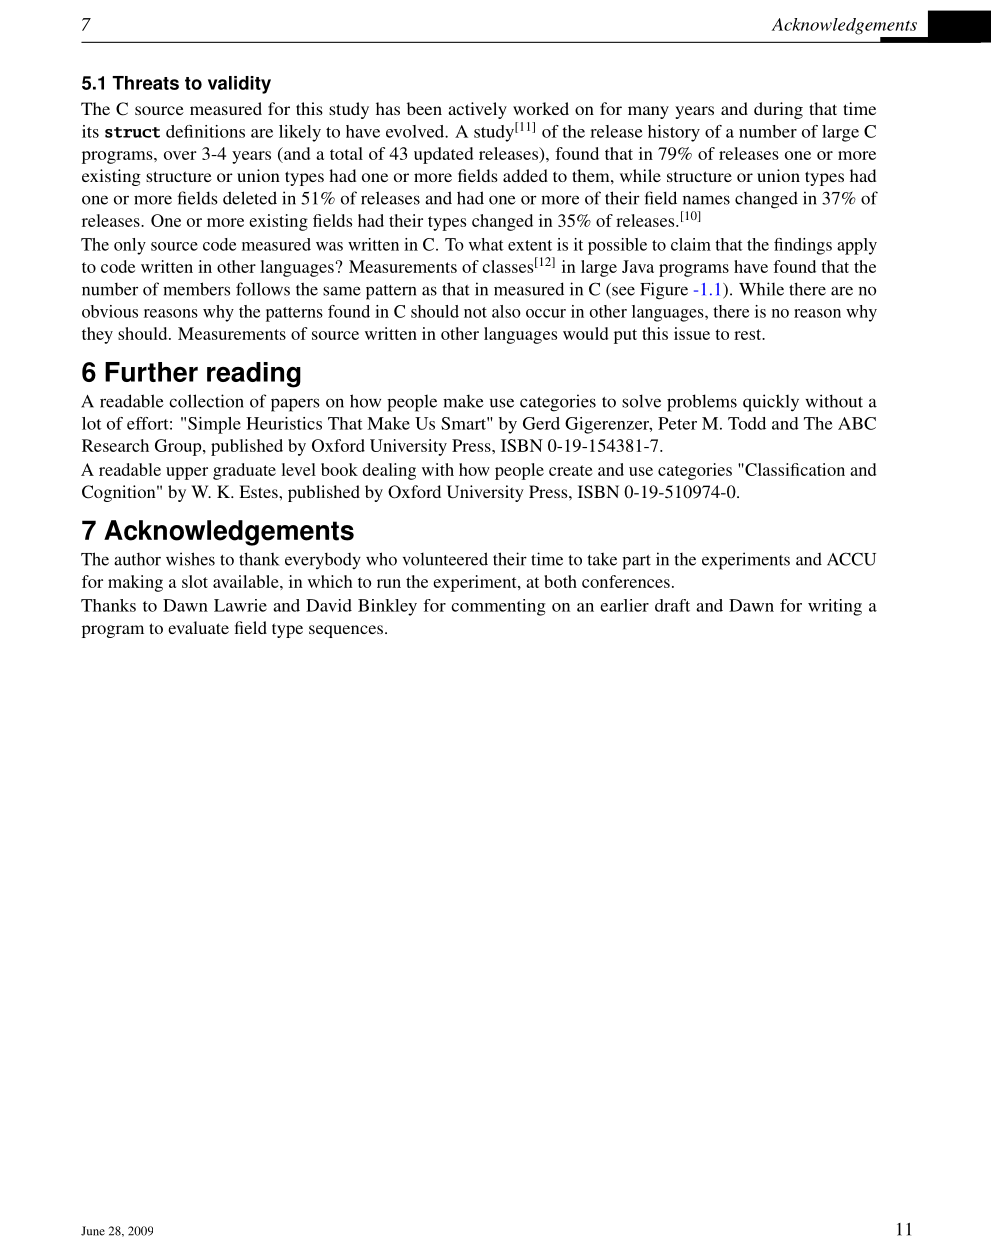 This image has width=991, height=1243. I want to click on definitions, so click(205, 131).
